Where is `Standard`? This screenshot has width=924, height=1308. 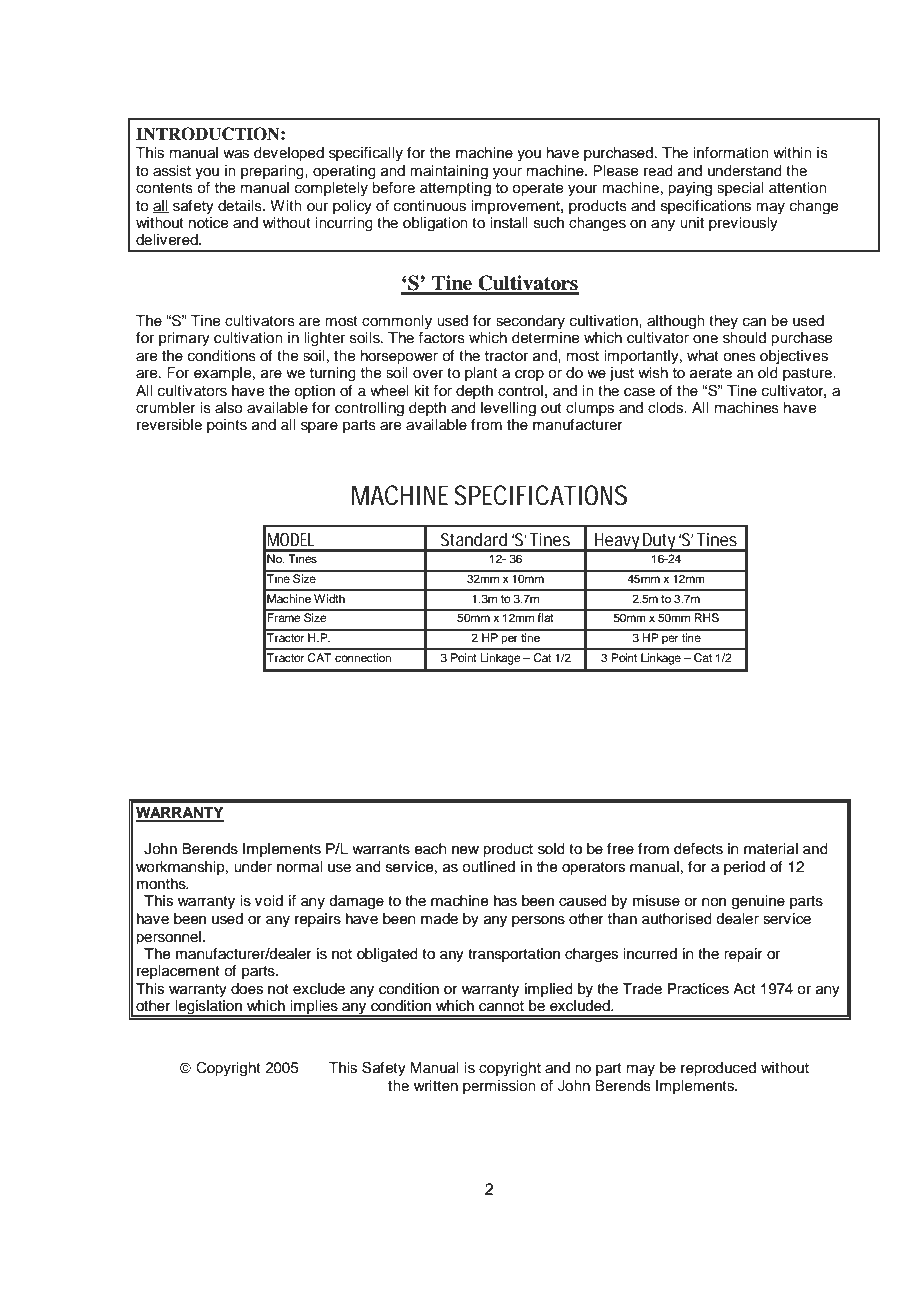
Standard is located at coordinates (474, 539).
